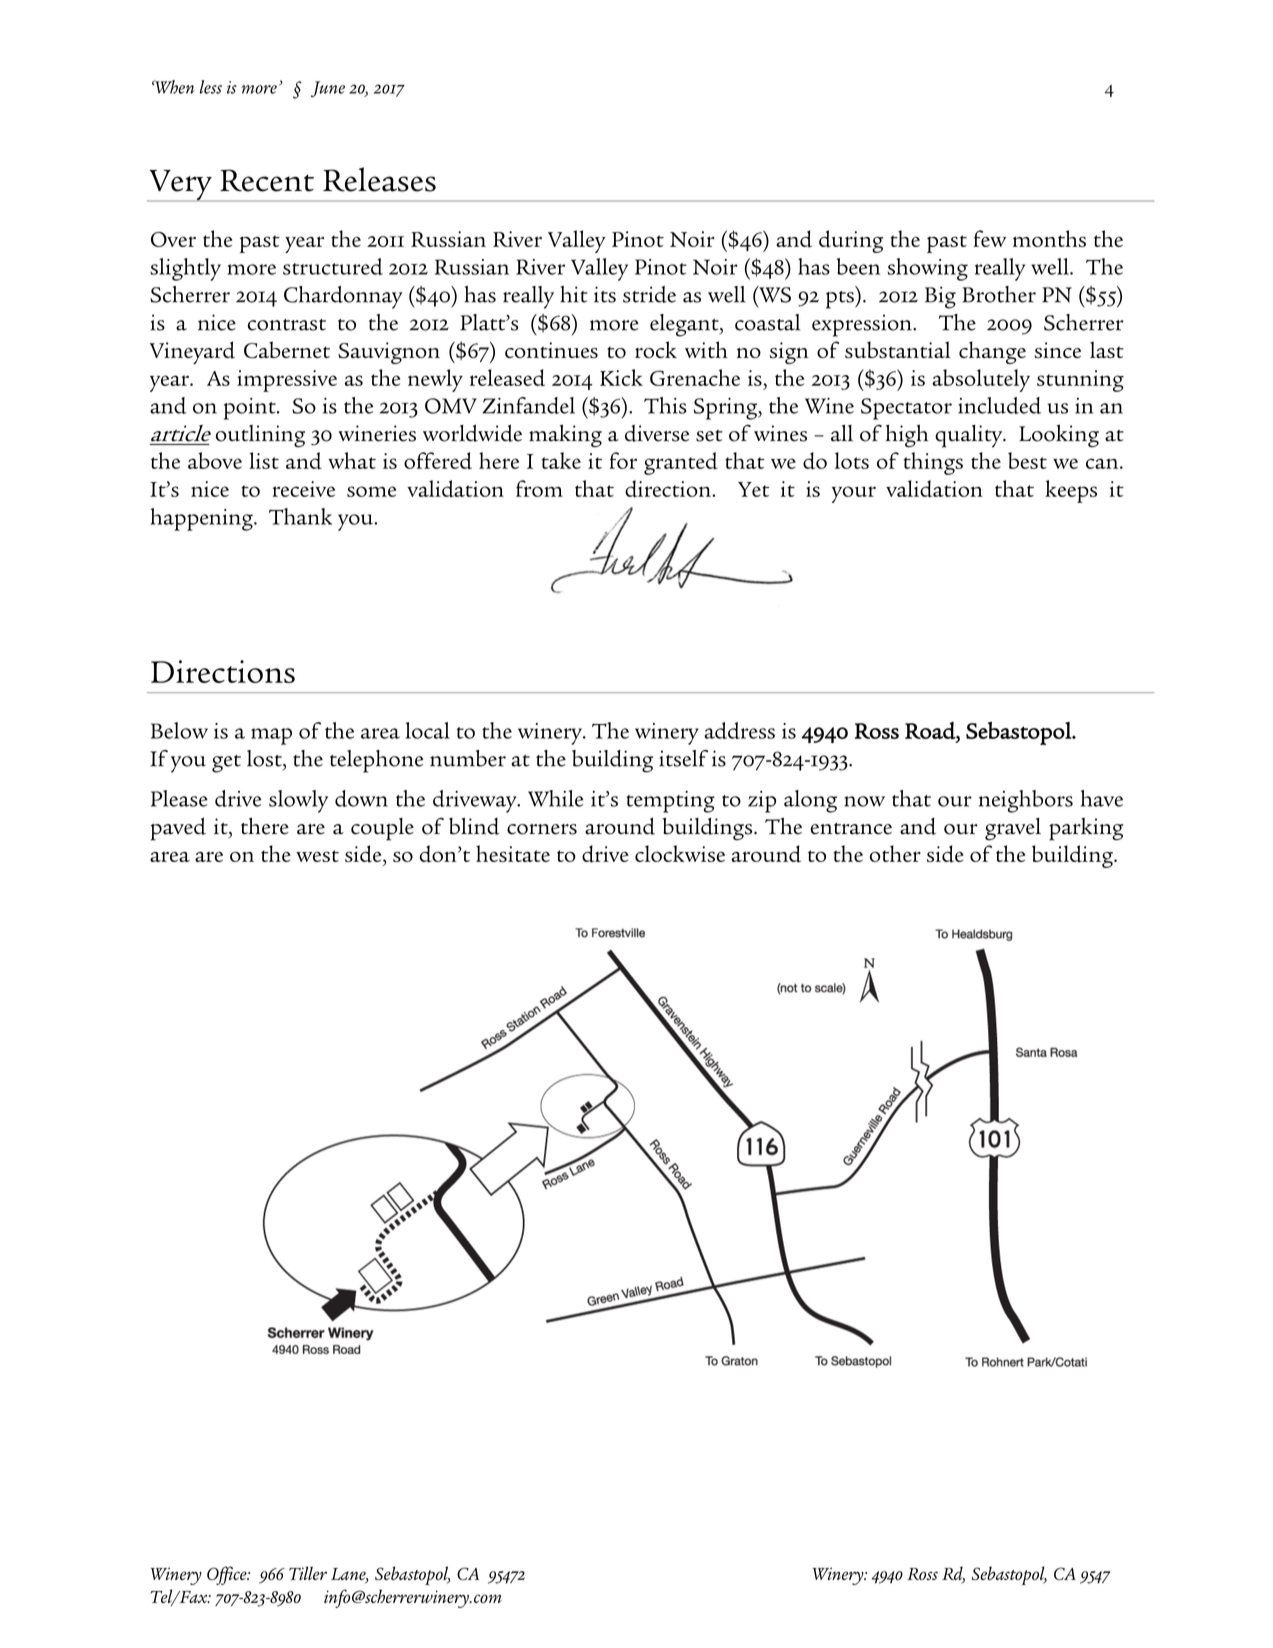 Image resolution: width=1273 pixels, height=1648 pixels. Describe the element at coordinates (989, 238) in the image. I see `few` at that location.
